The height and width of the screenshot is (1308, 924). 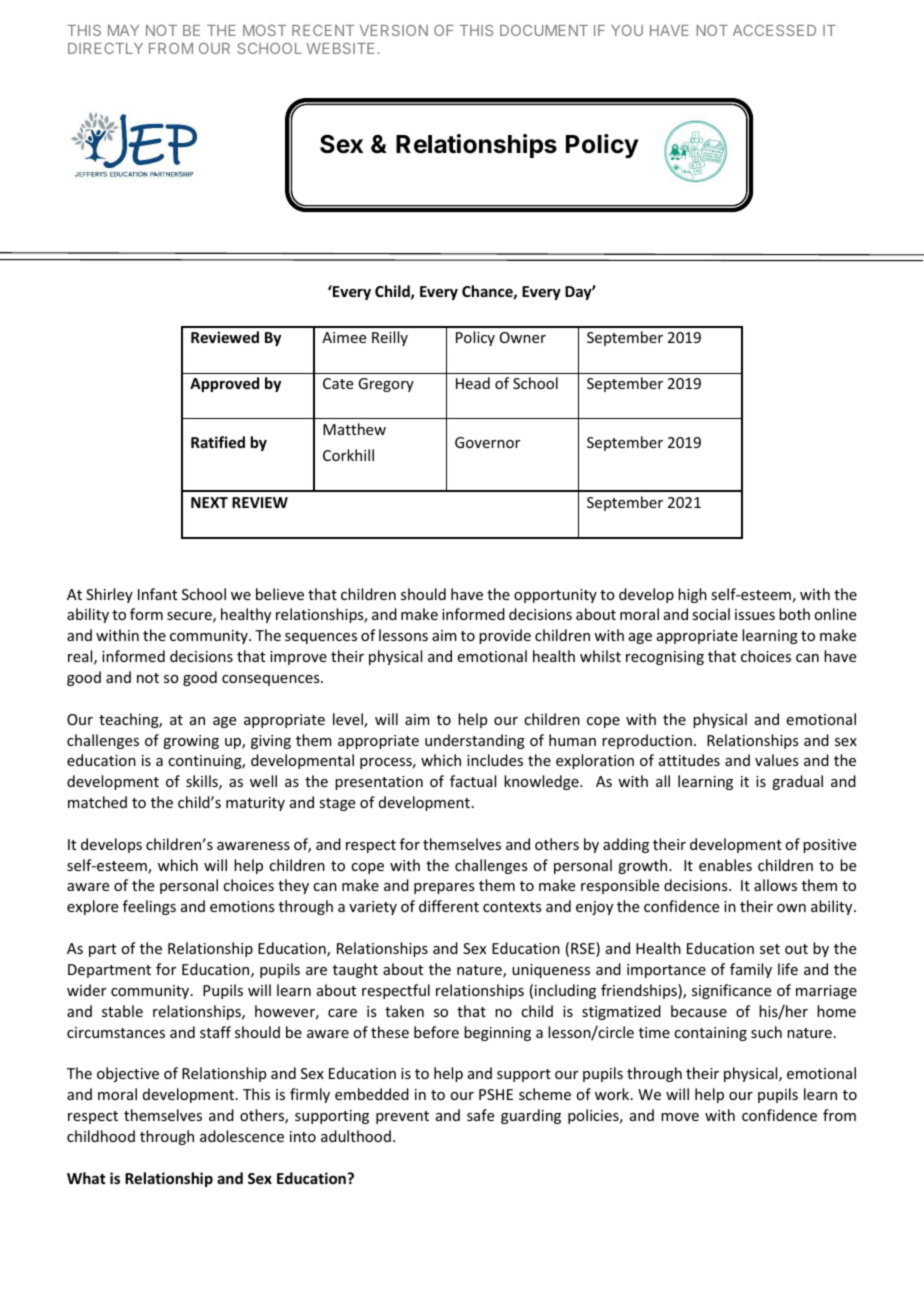 What do you see at coordinates (224, 384) in the screenshot?
I see `Approved` at bounding box center [224, 384].
